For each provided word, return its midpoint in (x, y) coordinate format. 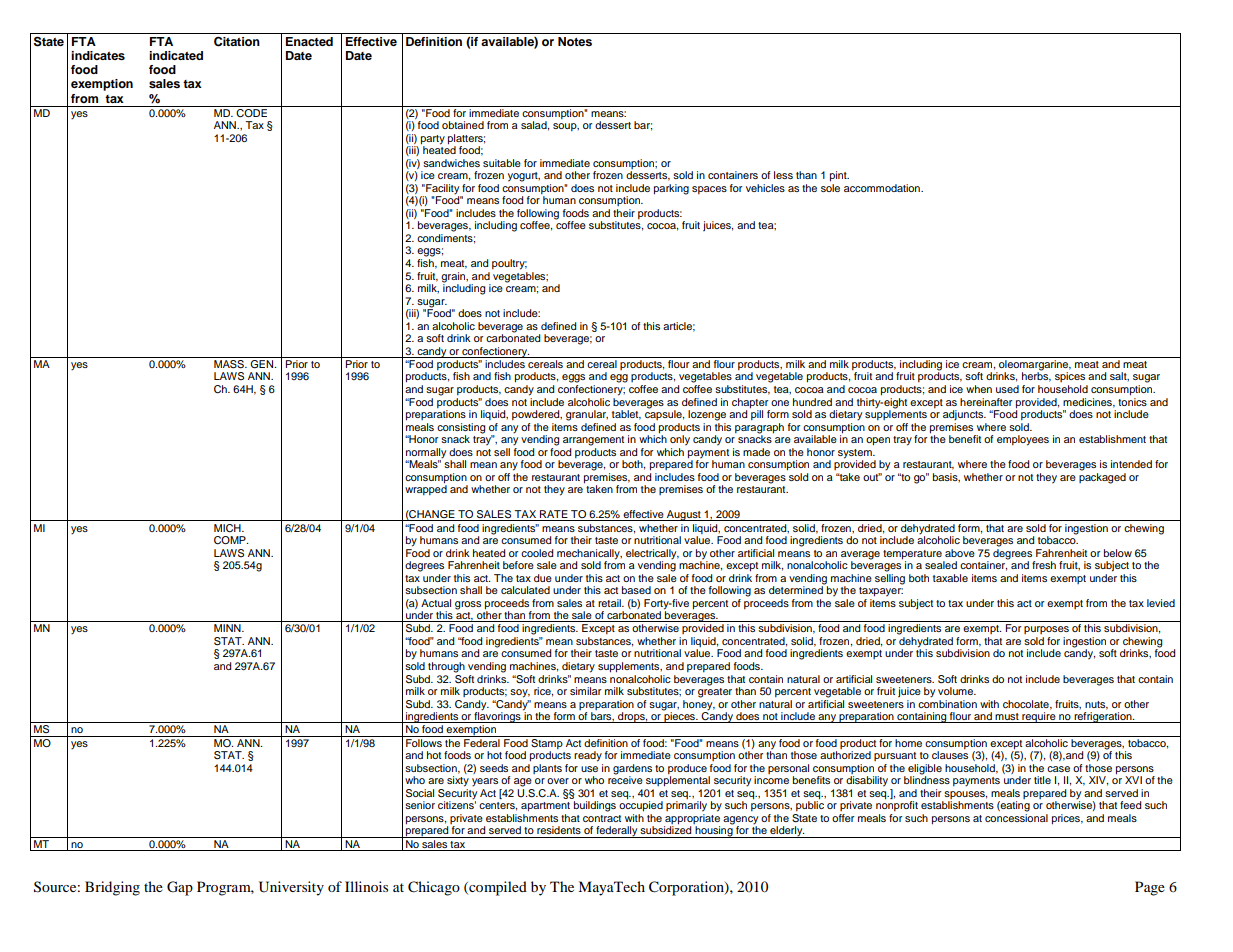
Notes (575, 41)
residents (559, 830)
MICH (228, 528)
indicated (176, 55)
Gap (180, 888)
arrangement (593, 441)
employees (1023, 440)
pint (839, 176)
